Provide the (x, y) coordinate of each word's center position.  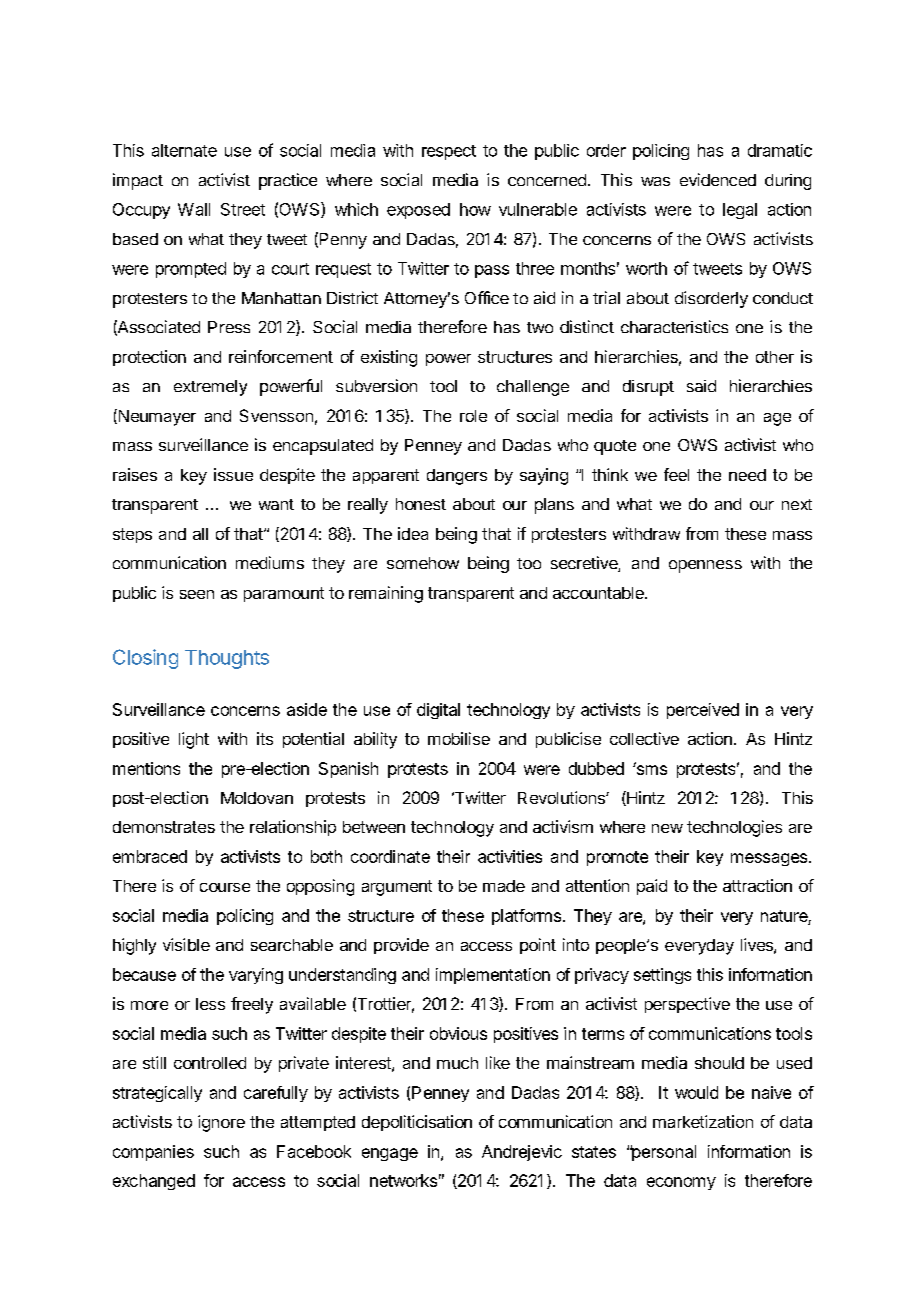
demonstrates (164, 827)
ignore (221, 1123)
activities (510, 856)
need (747, 475)
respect (449, 152)
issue (233, 474)
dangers (457, 477)
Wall (194, 209)
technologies (734, 828)
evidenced (718, 179)
